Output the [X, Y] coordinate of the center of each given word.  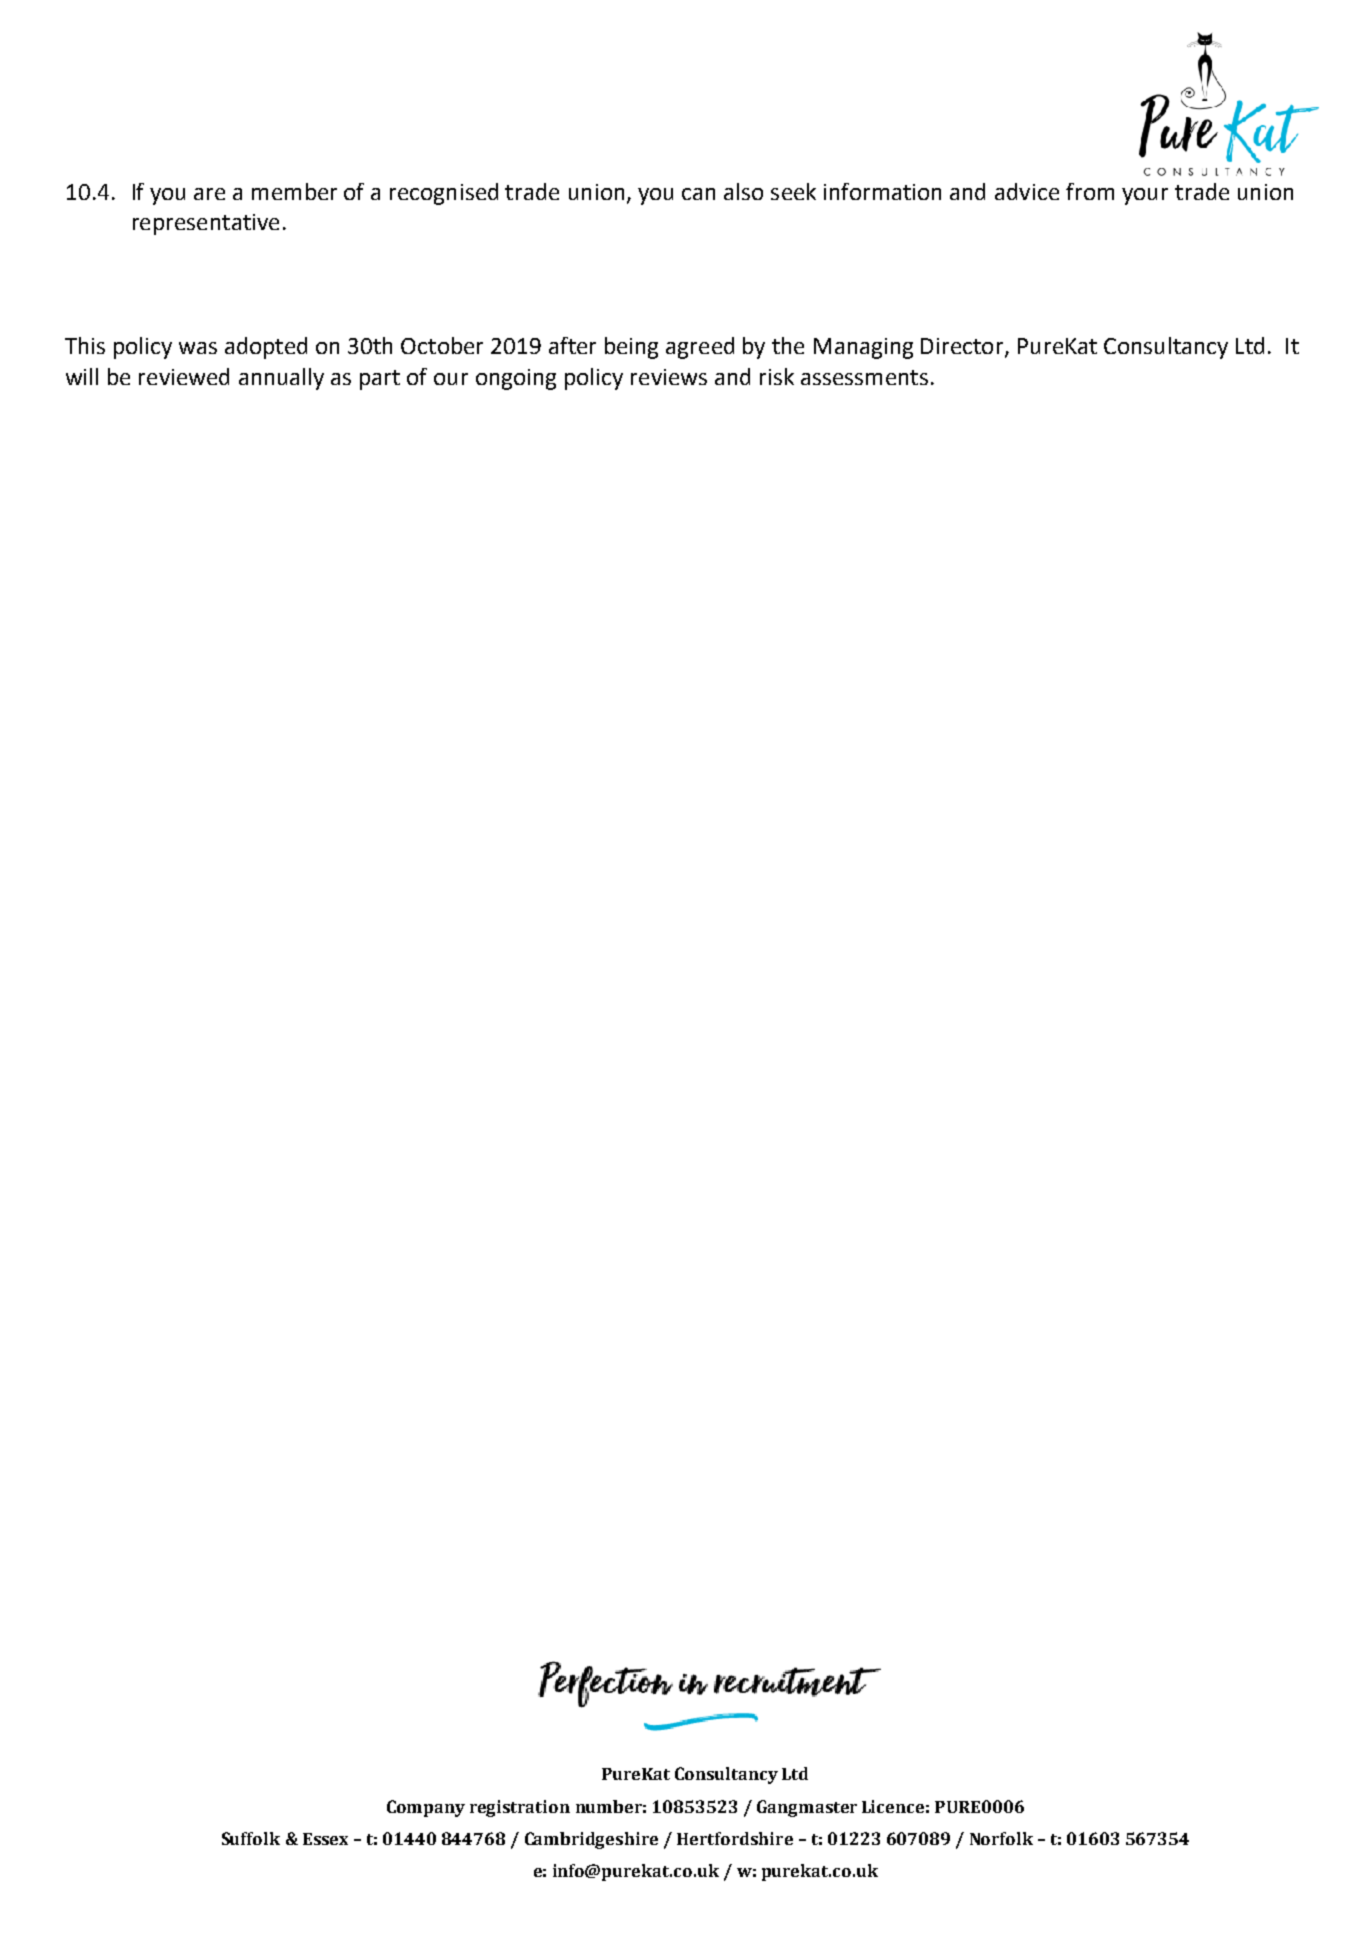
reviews [669, 377]
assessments [864, 377]
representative [206, 224]
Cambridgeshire [591, 1840]
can [698, 194]
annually [281, 379]
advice [1027, 191]
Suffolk [251, 1838]
